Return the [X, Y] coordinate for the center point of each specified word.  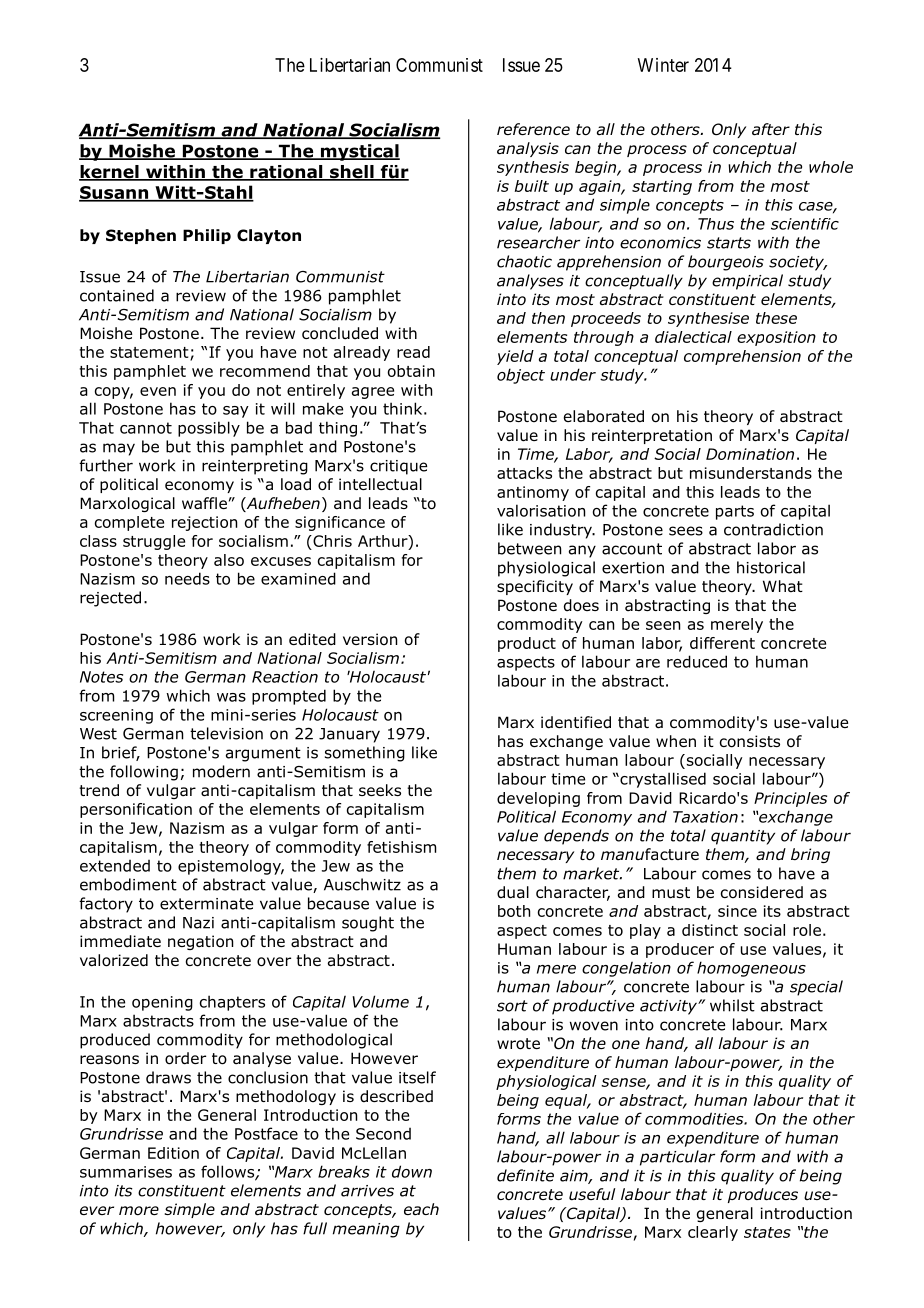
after [771, 129]
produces [763, 1195]
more [139, 1211]
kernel [110, 173]
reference [533, 129]
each [421, 1209]
